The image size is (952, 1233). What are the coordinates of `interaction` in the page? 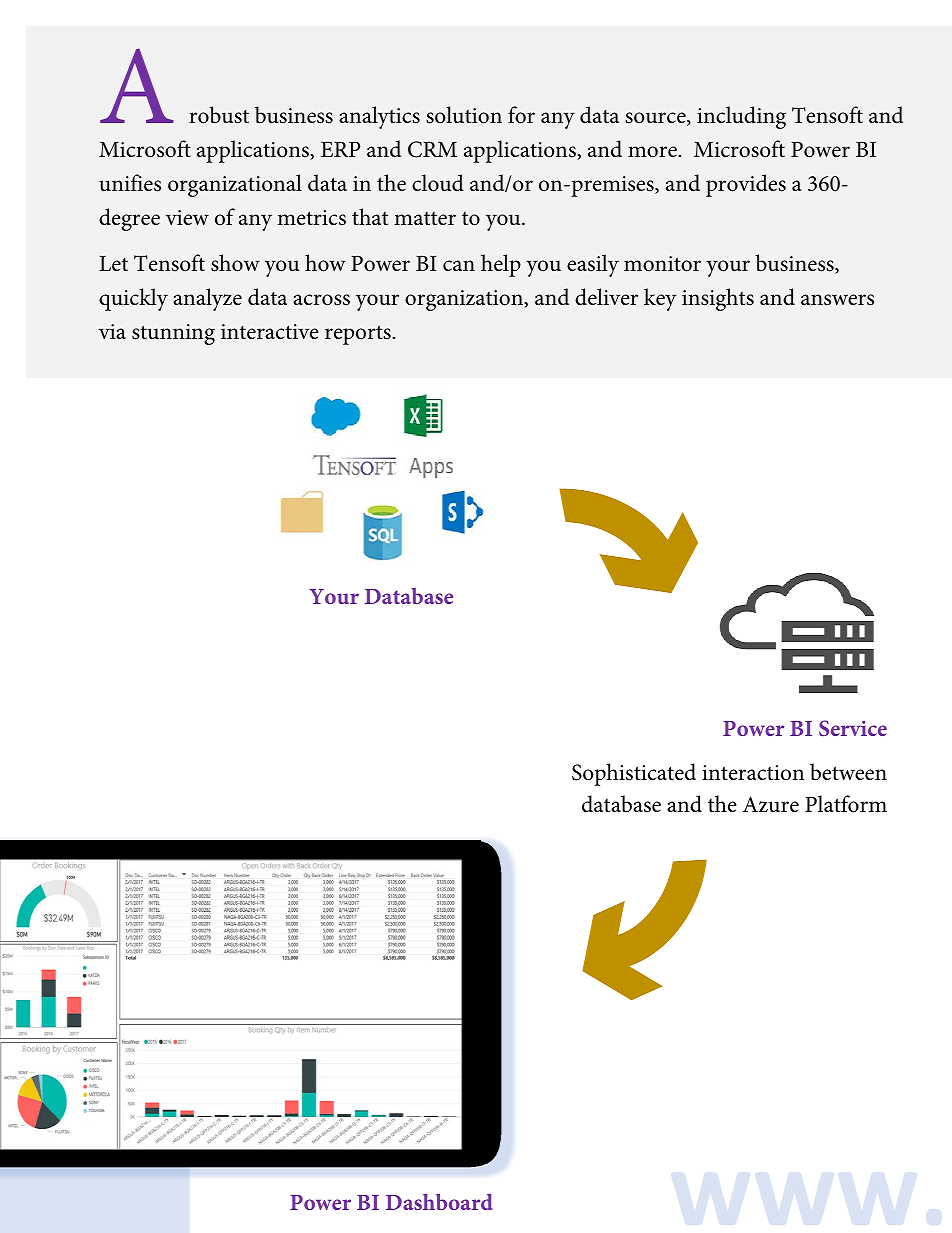 It's located at (753, 773).
